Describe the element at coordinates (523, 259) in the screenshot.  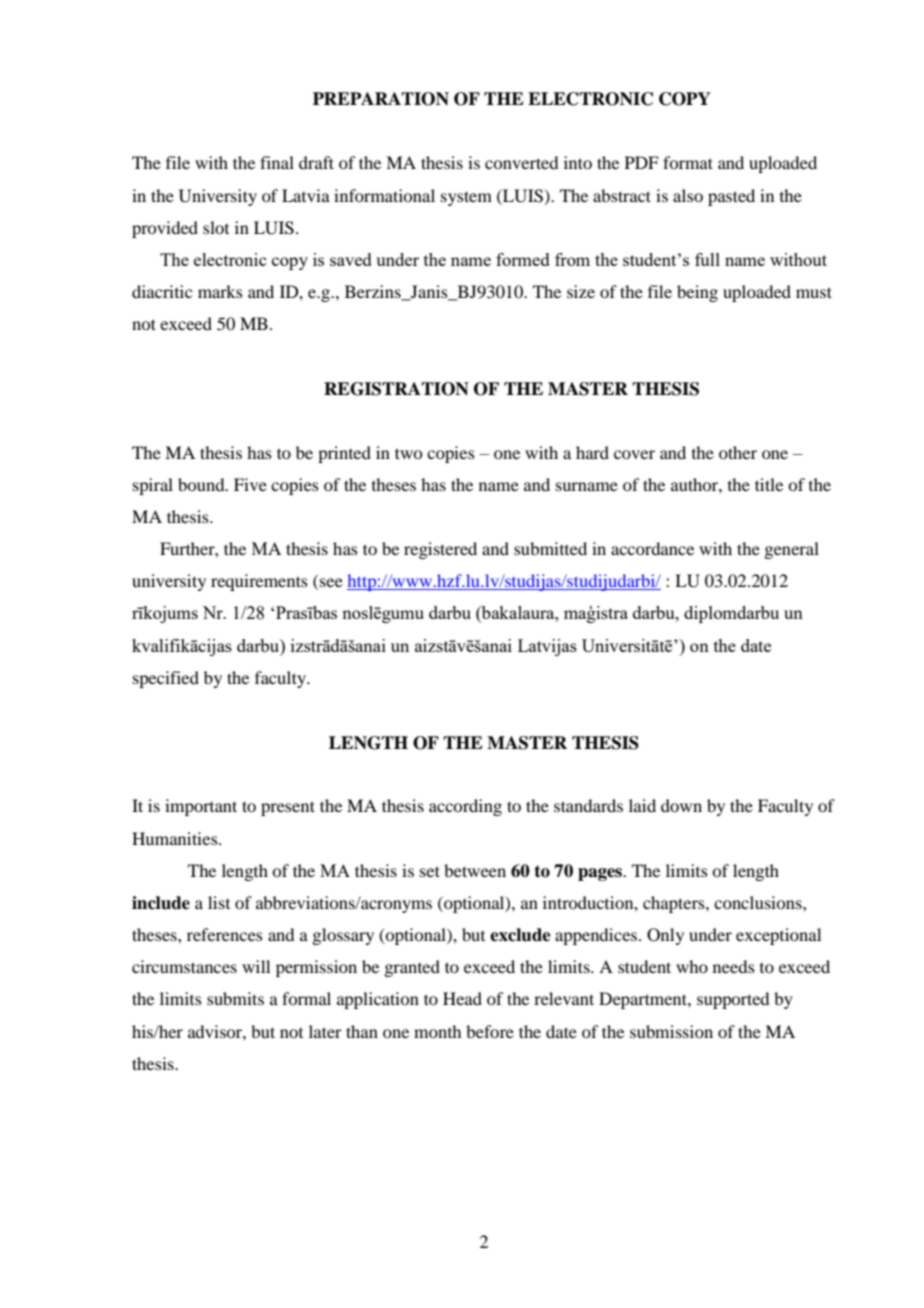
I see `formed` at that location.
